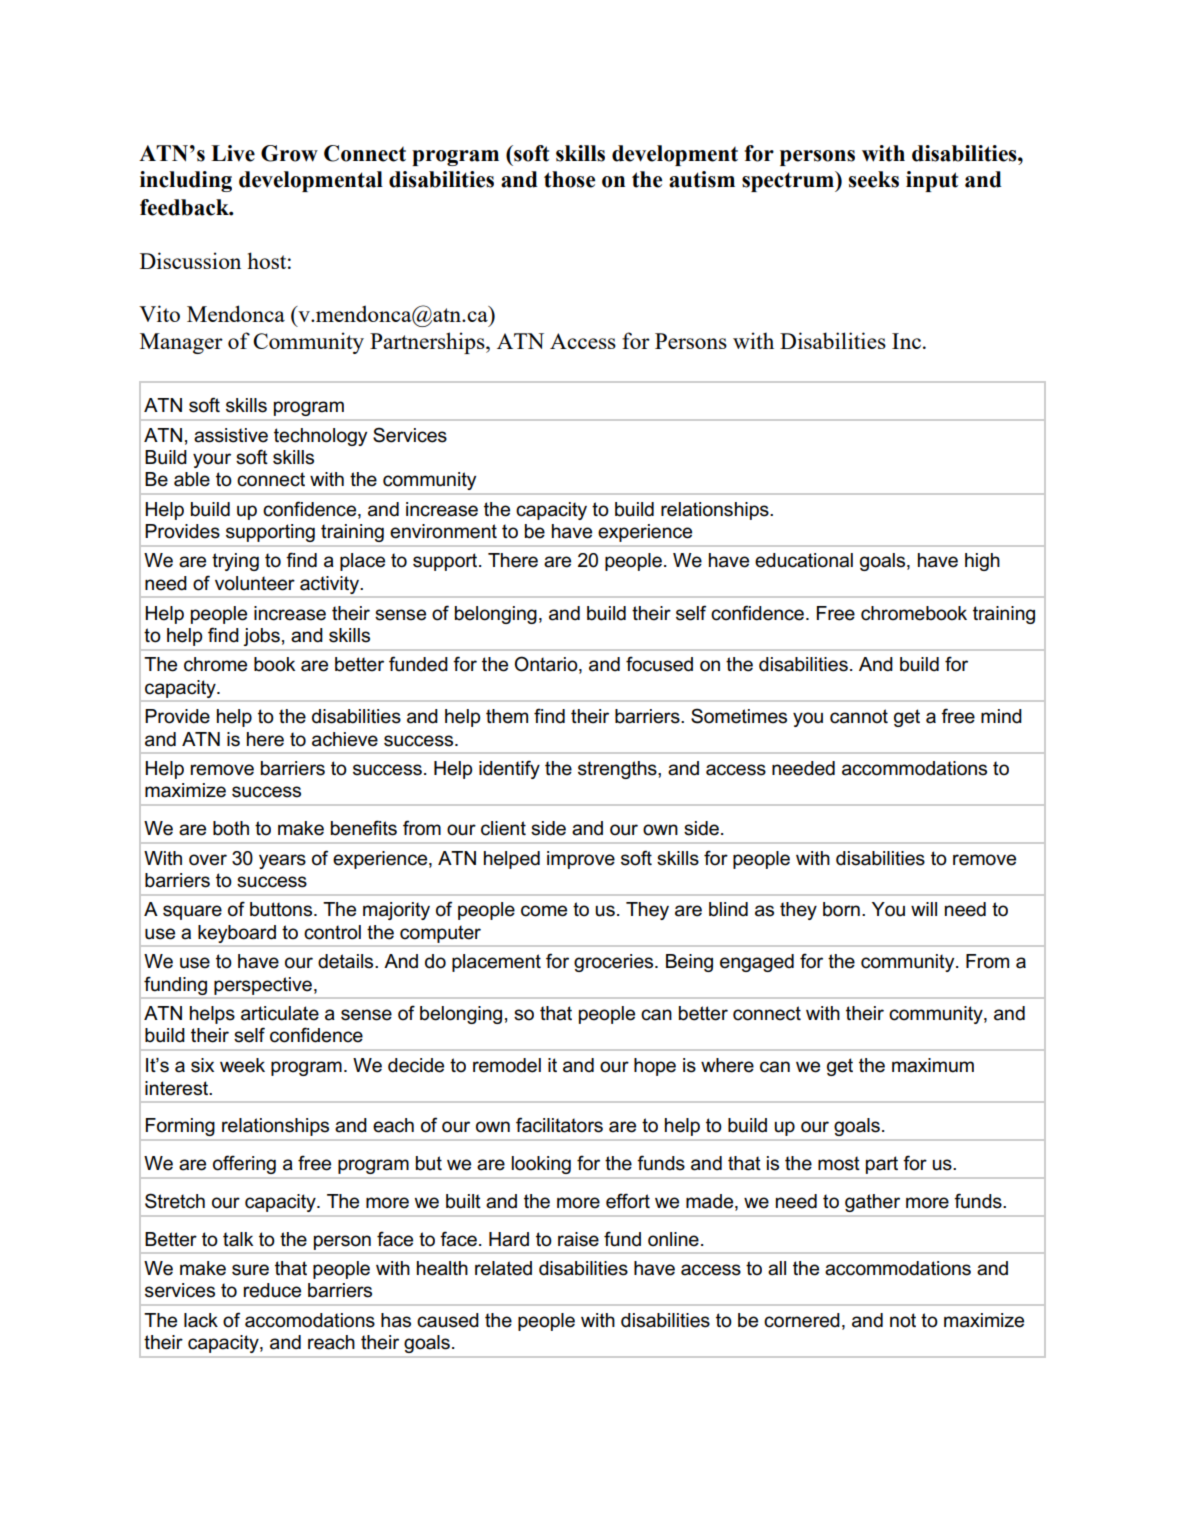  What do you see at coordinates (618, 770) in the document?
I see `strengths` at bounding box center [618, 770].
